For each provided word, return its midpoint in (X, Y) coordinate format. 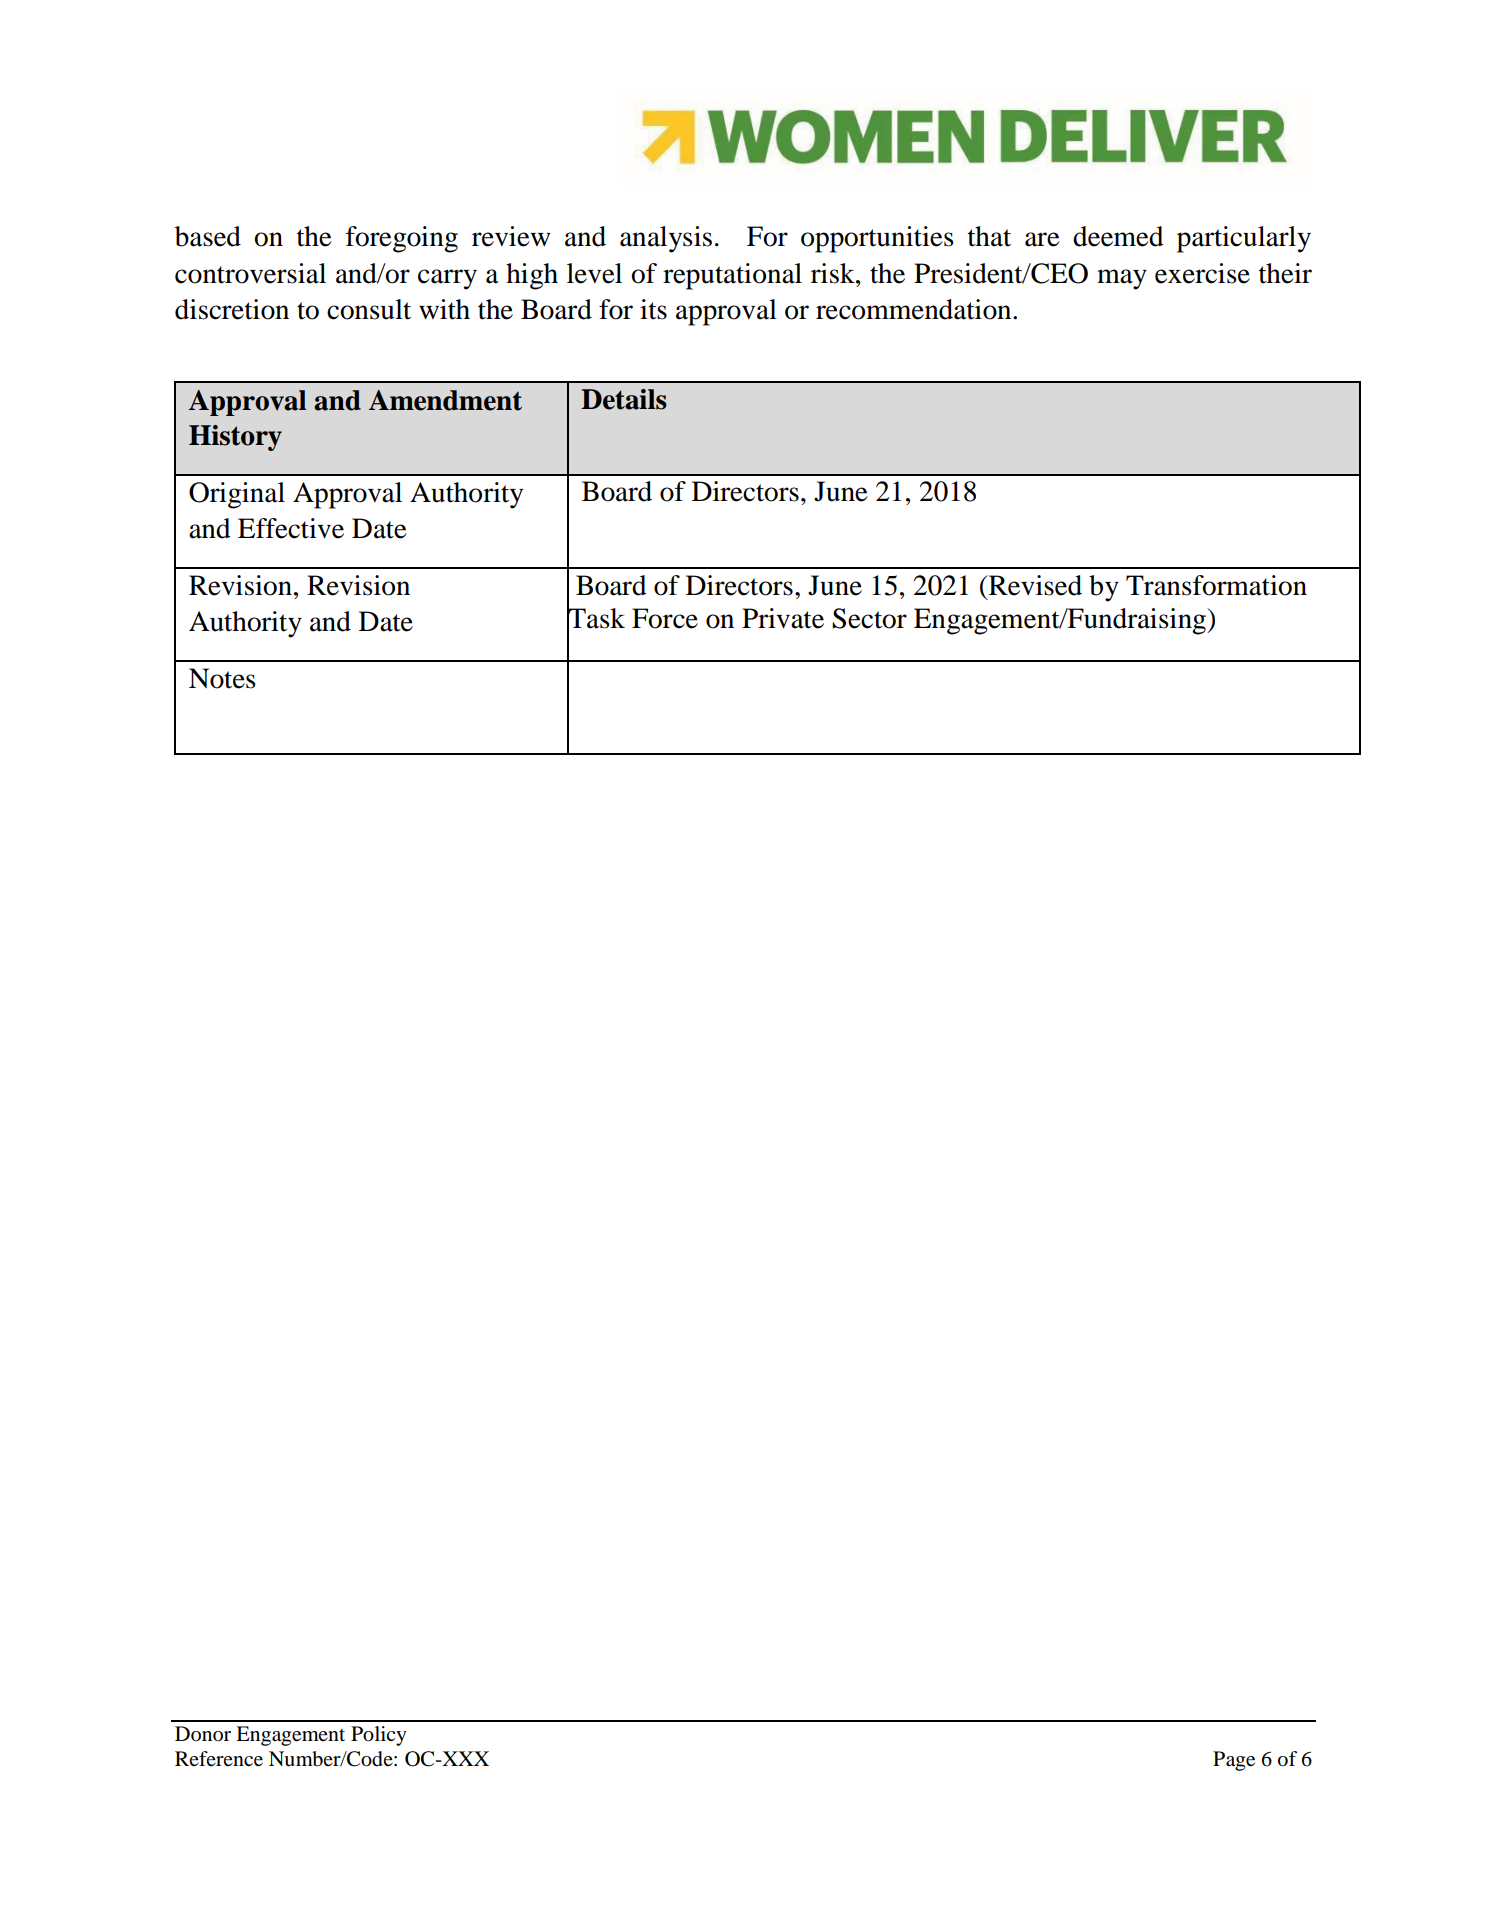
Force (665, 618)
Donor (203, 1734)
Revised (1034, 585)
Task (596, 618)
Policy (379, 1736)
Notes (222, 678)
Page (1234, 1761)
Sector (869, 618)
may (1122, 279)
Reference (219, 1759)
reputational (732, 276)
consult (369, 309)
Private (783, 618)
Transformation (1216, 585)
